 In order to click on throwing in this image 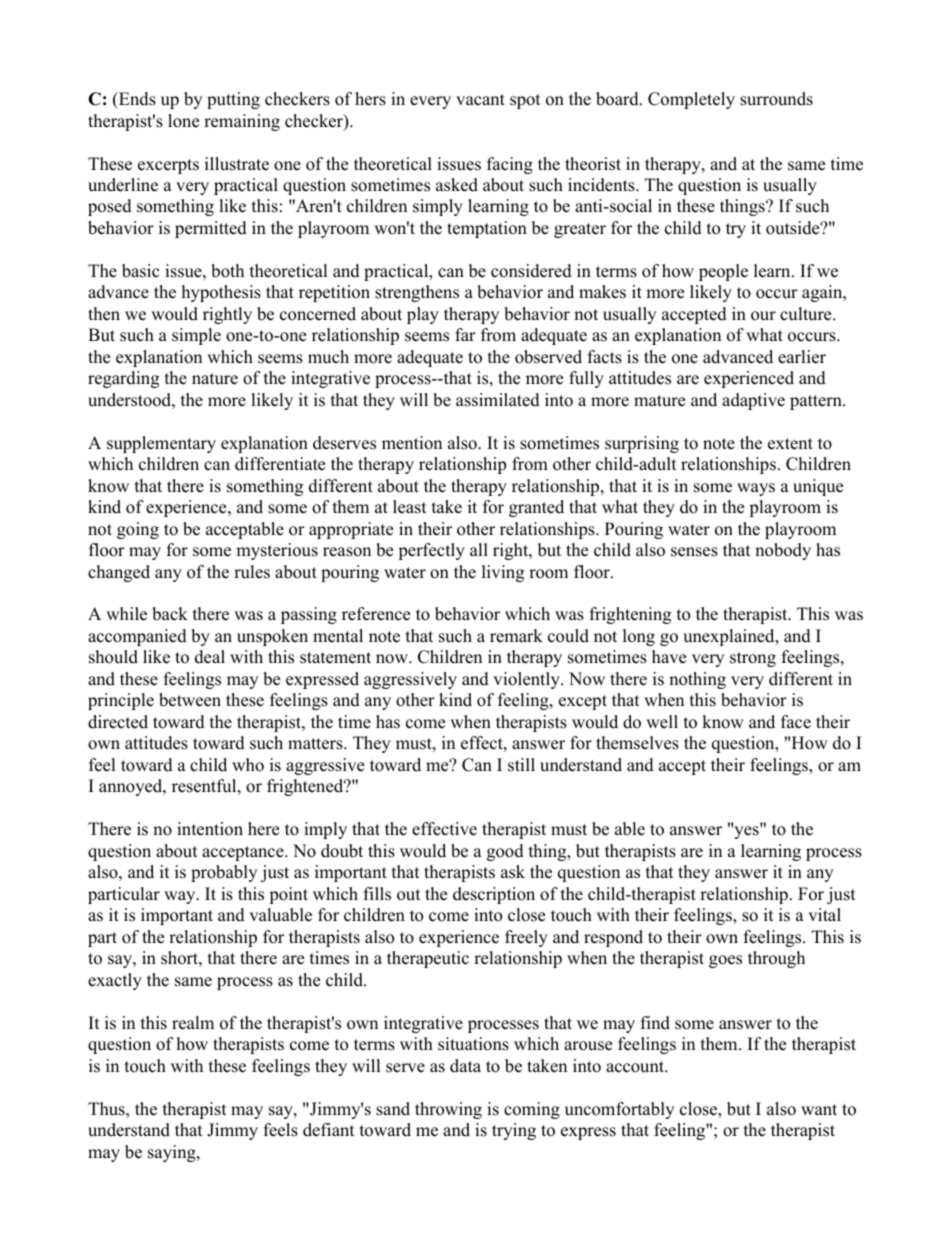, I will do `click(448, 1110)`.
